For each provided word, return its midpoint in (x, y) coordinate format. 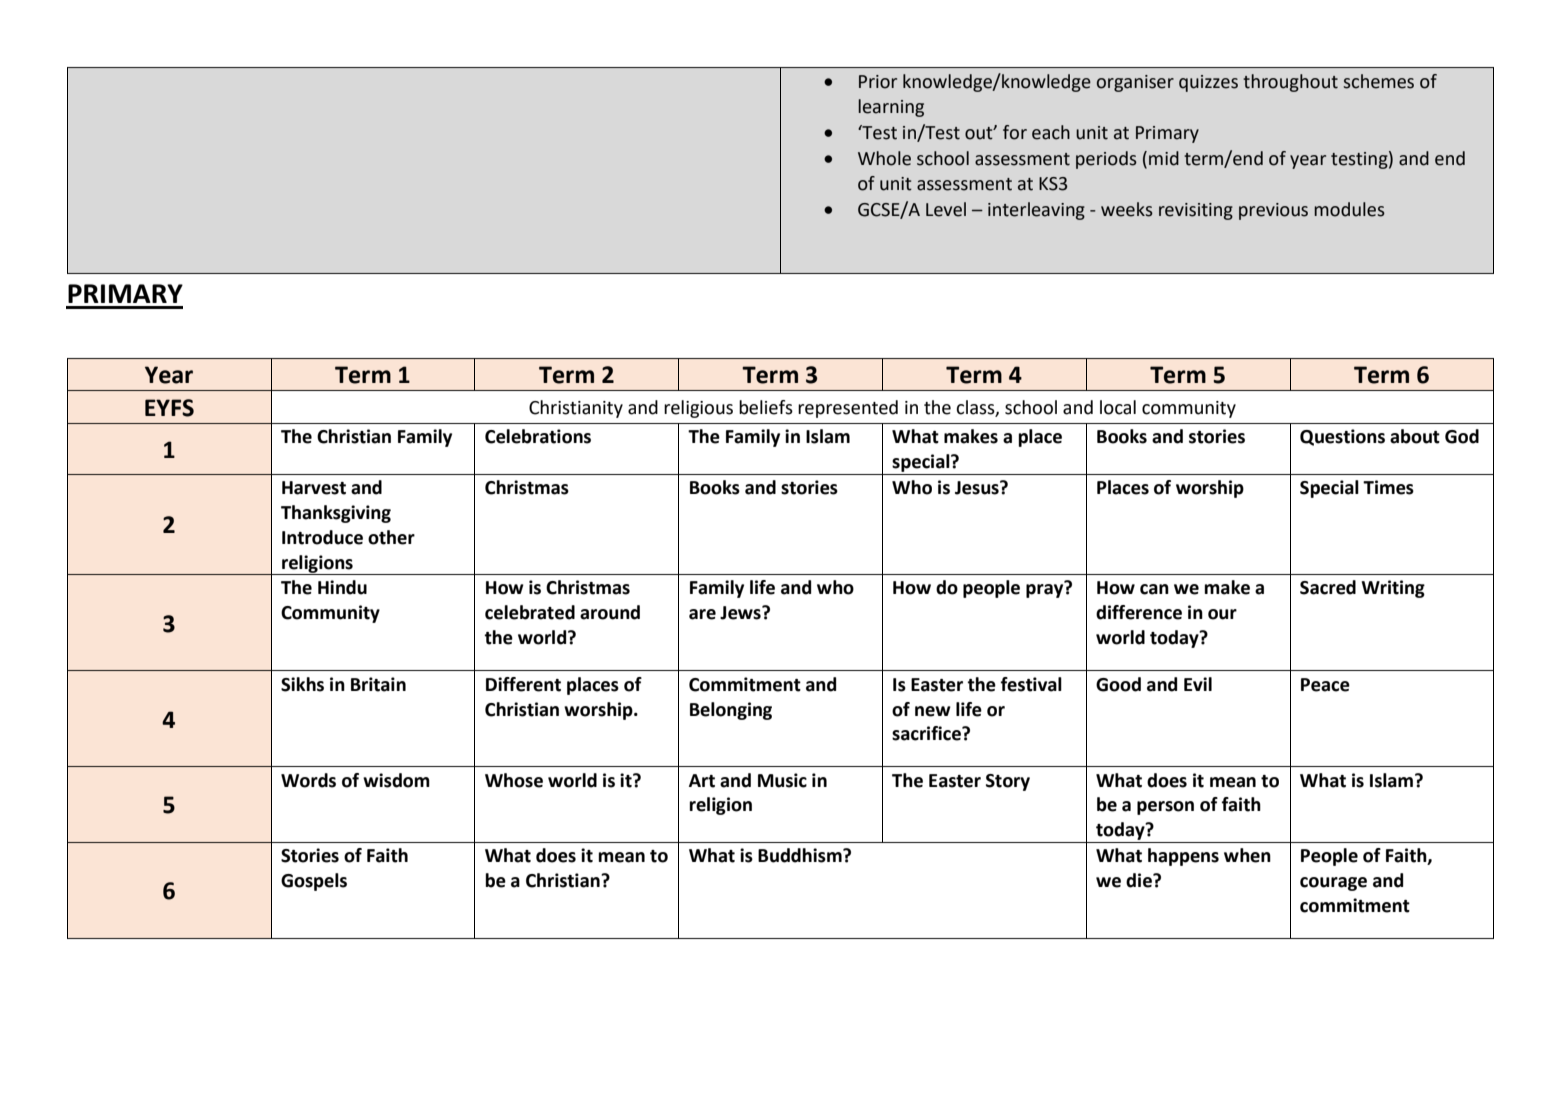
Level (946, 209)
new (933, 711)
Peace (1325, 685)
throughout (1290, 83)
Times (1388, 487)
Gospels (314, 882)
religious (698, 409)
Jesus (978, 488)
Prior (878, 82)
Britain (378, 684)
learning (891, 108)
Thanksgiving (336, 514)
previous (1273, 211)
